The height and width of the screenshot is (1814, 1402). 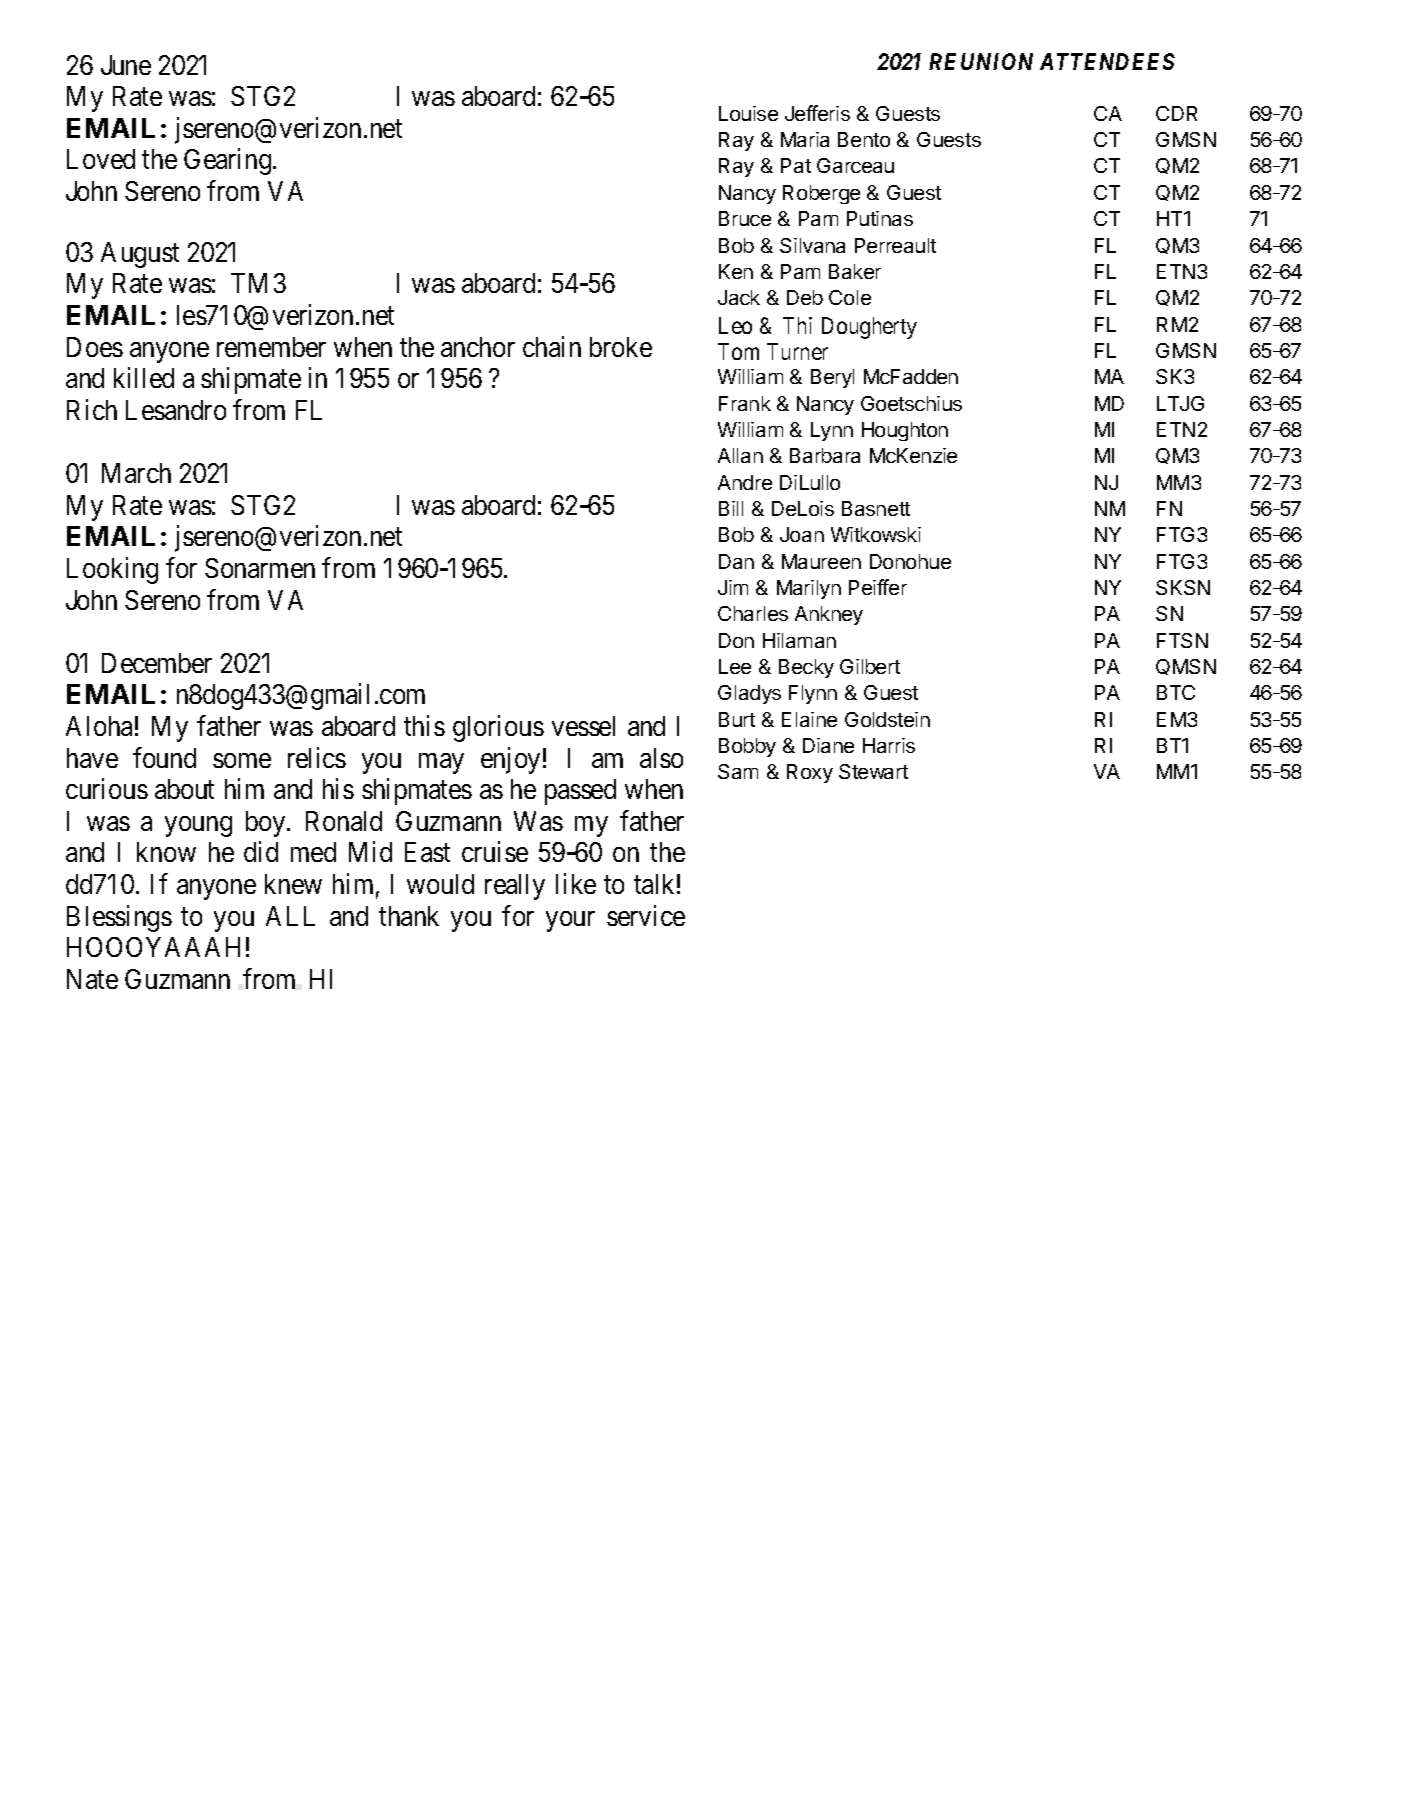 What do you see at coordinates (731, 508) in the screenshot?
I see `Bill` at bounding box center [731, 508].
